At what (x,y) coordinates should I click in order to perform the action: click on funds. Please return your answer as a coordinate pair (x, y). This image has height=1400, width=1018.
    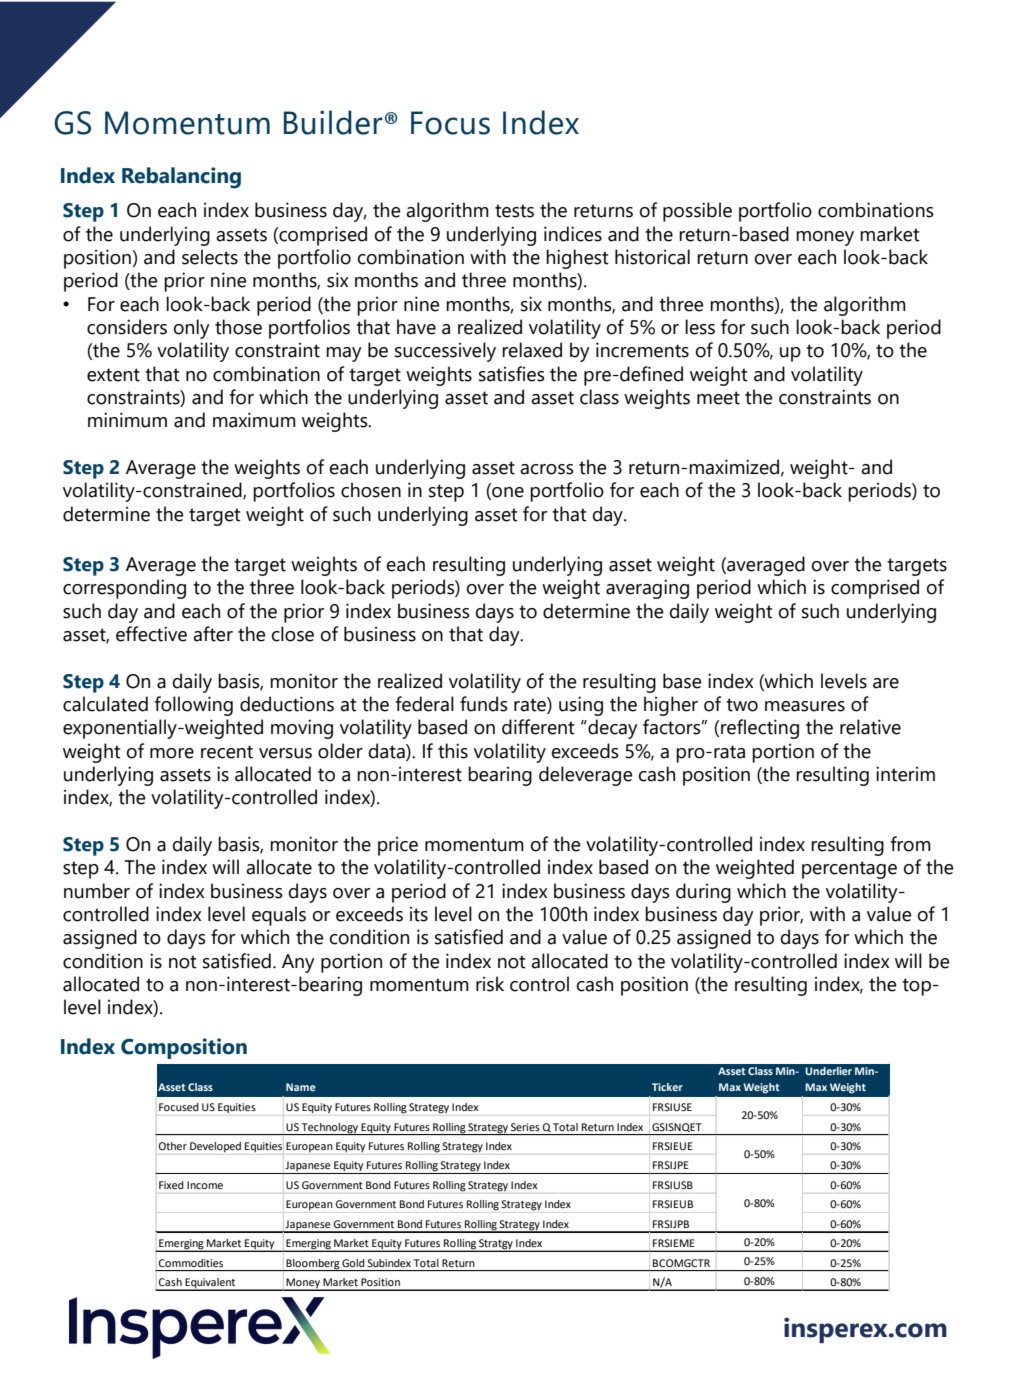
    Looking at the image, I should click on (484, 704).
